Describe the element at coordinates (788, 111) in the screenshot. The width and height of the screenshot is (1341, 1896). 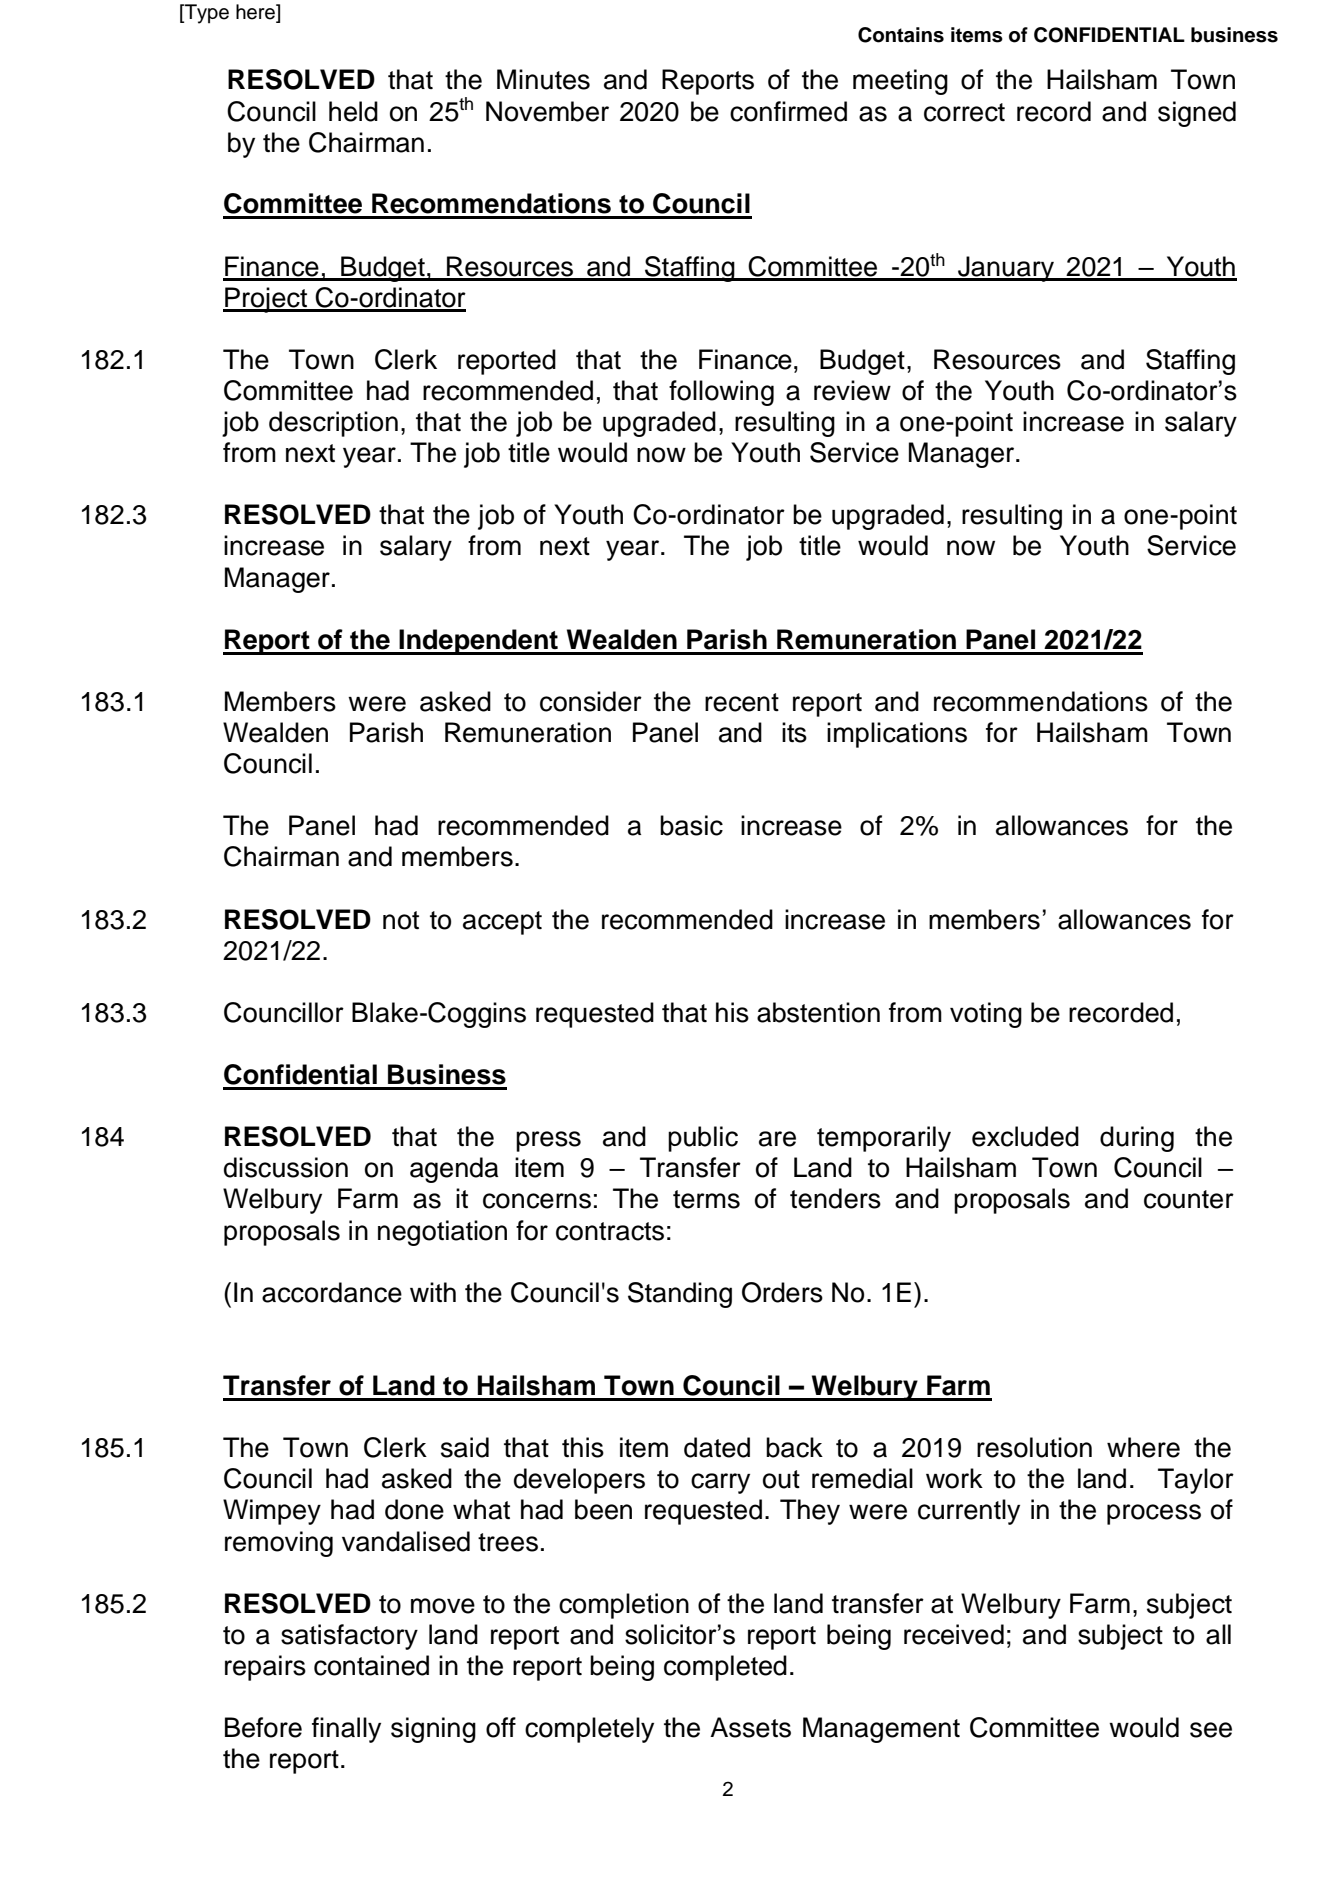
I see `confirmed` at that location.
